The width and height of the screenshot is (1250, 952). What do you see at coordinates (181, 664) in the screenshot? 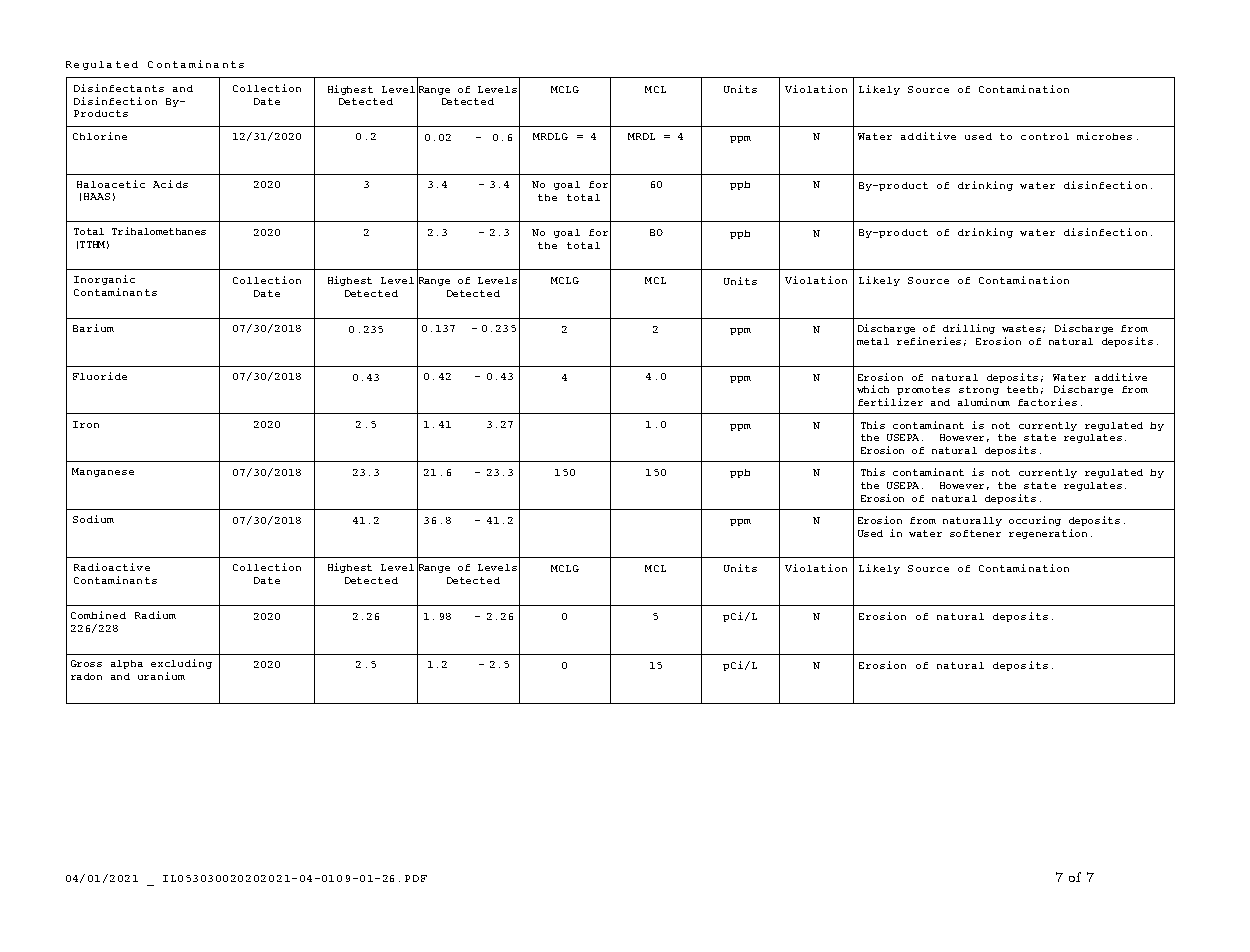
I see `excluding` at bounding box center [181, 664].
